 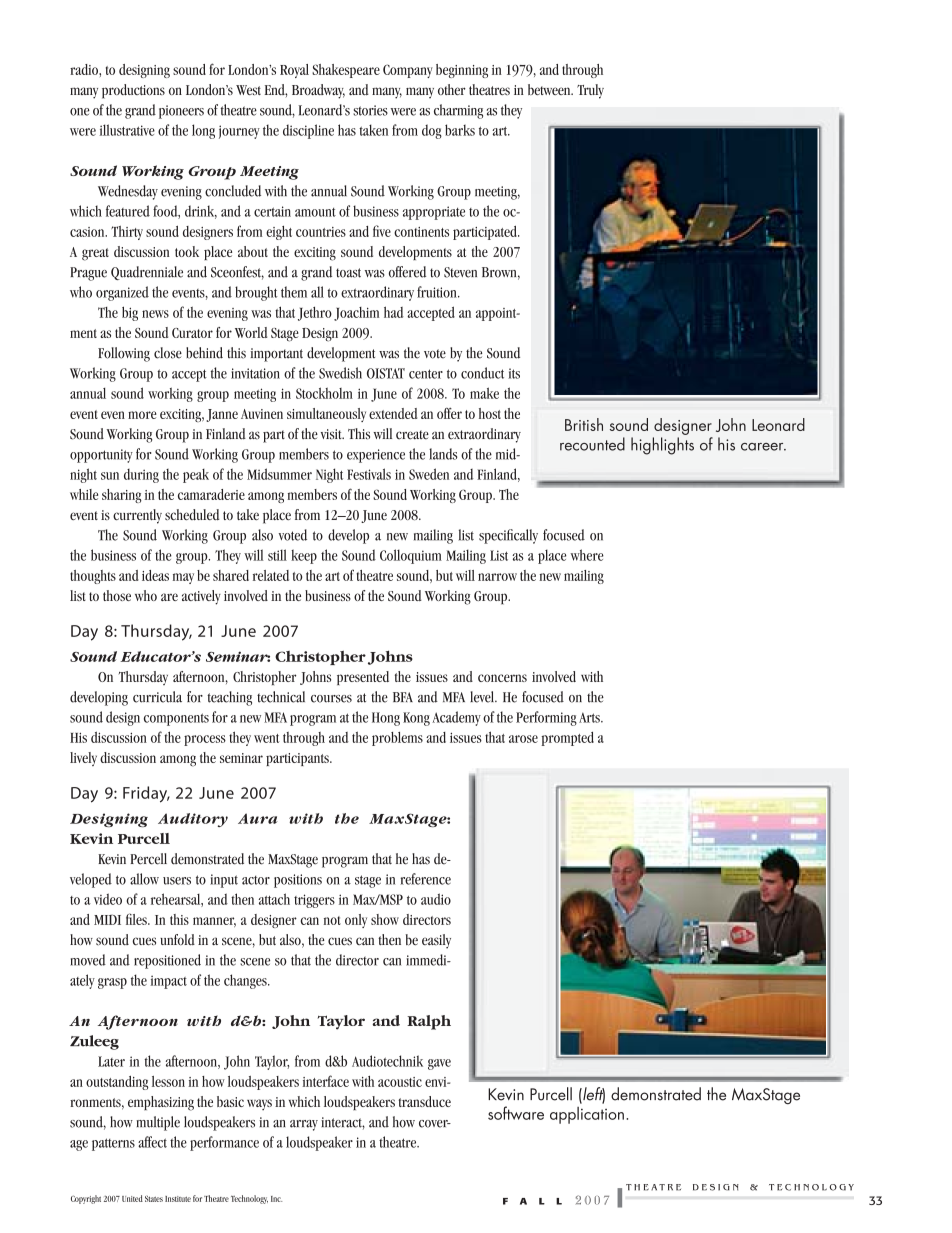 I want to click on stories, so click(x=370, y=110).
